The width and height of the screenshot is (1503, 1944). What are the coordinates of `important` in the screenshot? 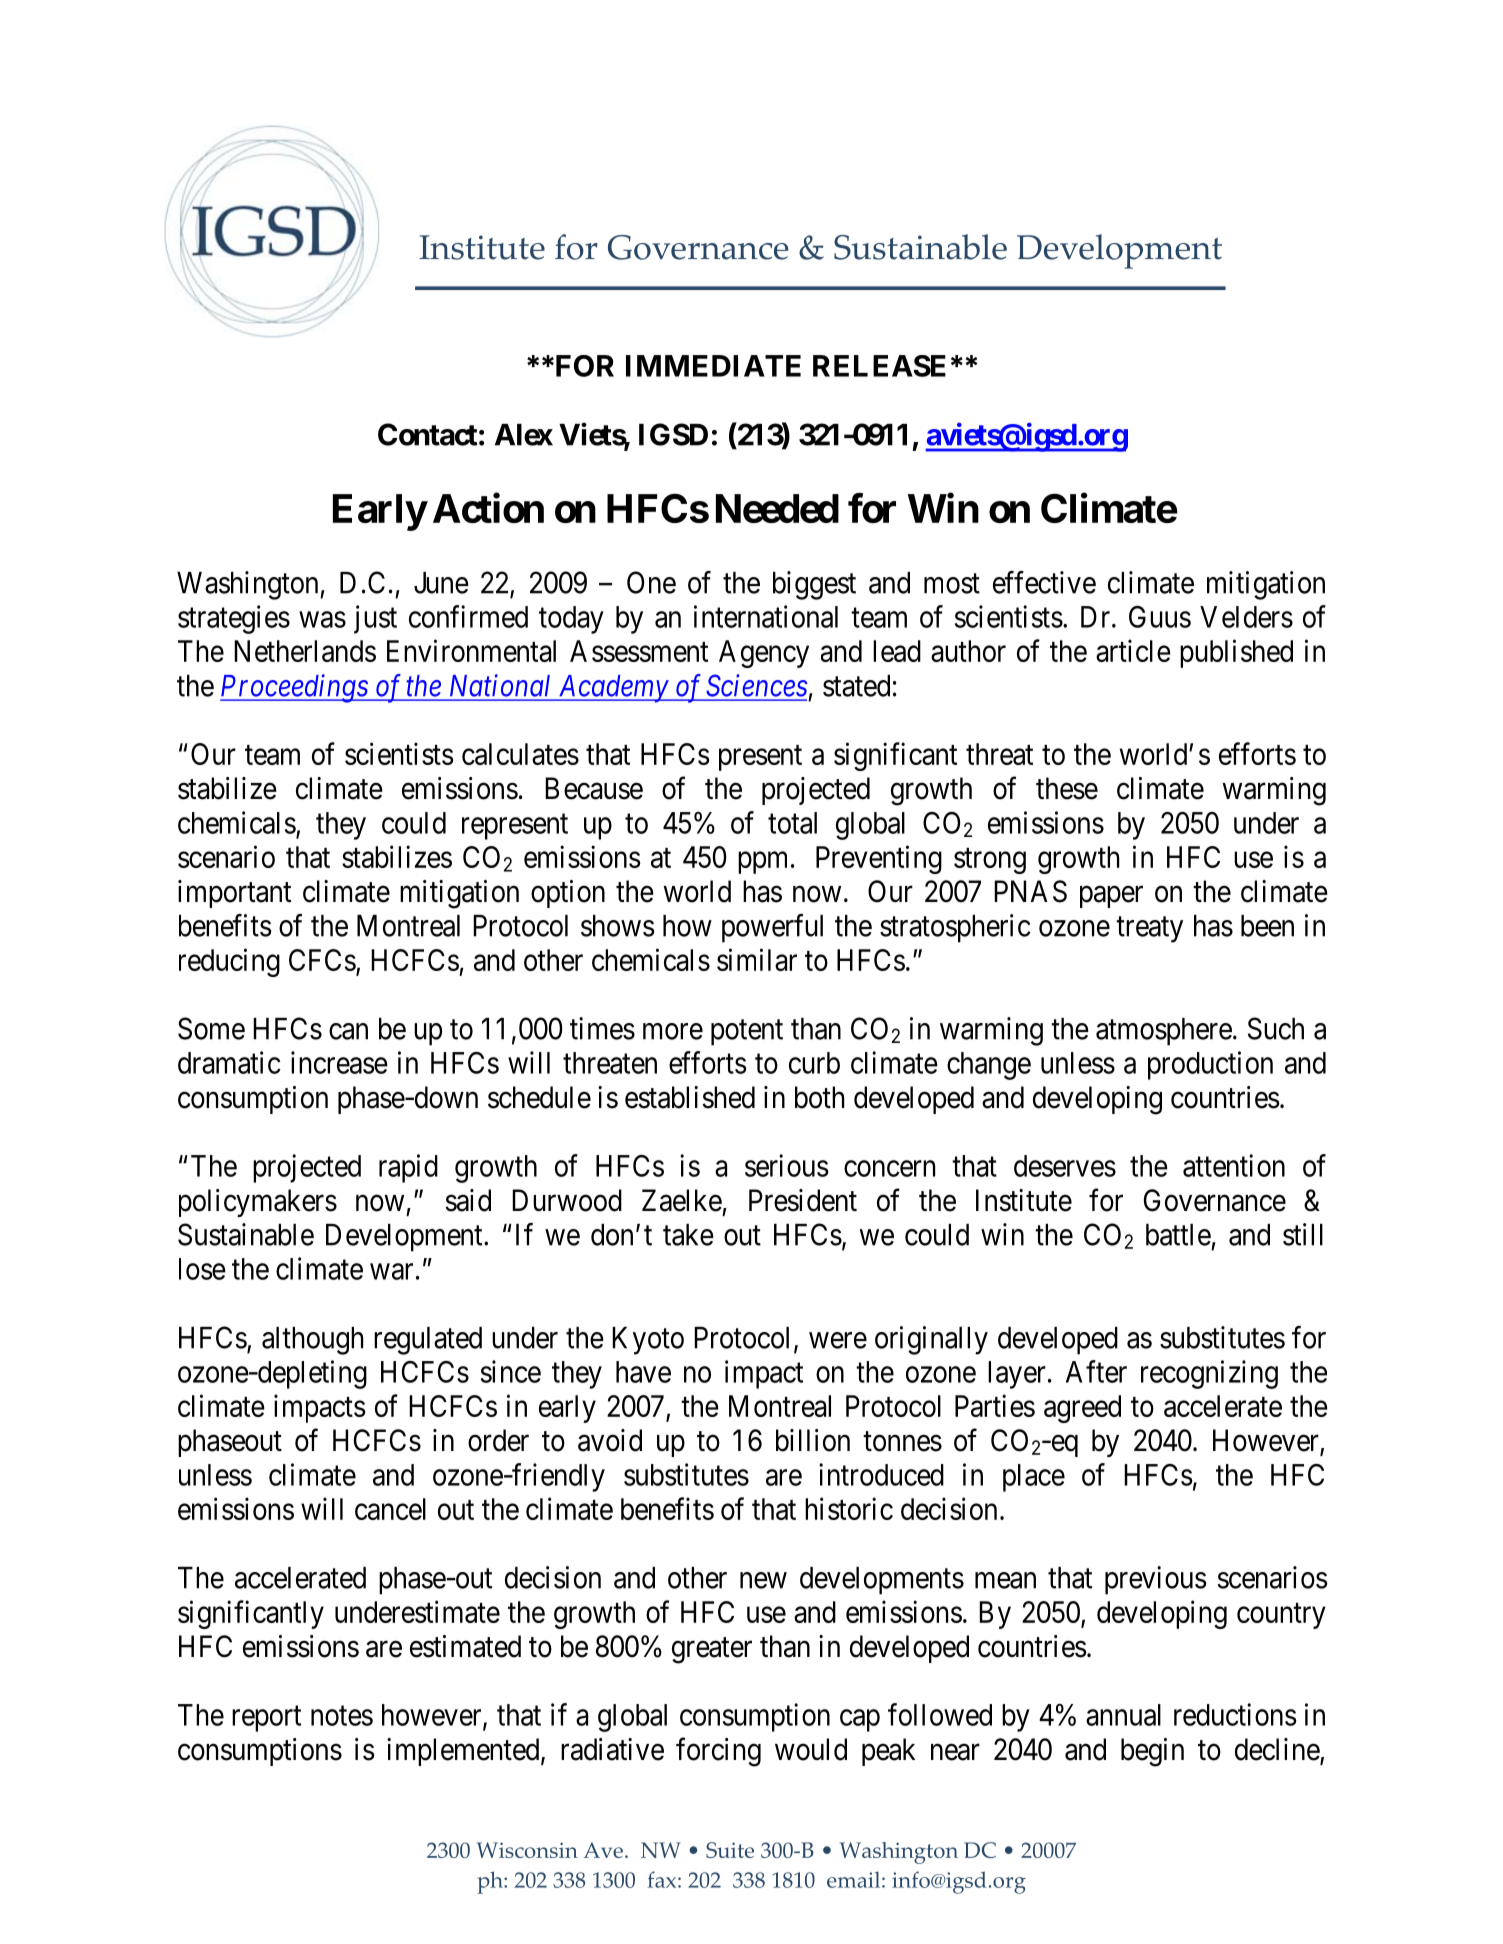 It's located at (234, 894).
